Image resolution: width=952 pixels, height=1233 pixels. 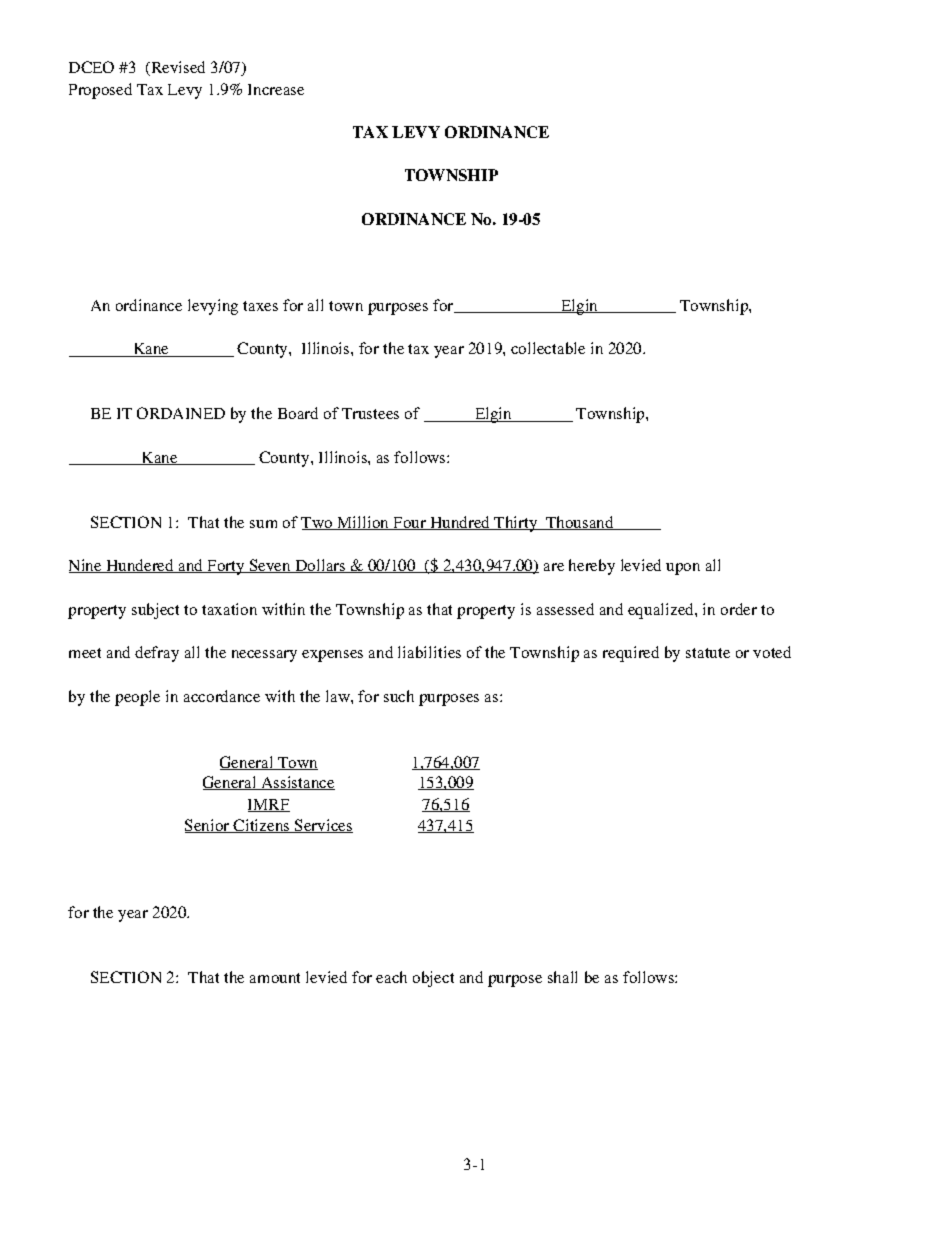 I want to click on Increase, so click(x=276, y=89).
